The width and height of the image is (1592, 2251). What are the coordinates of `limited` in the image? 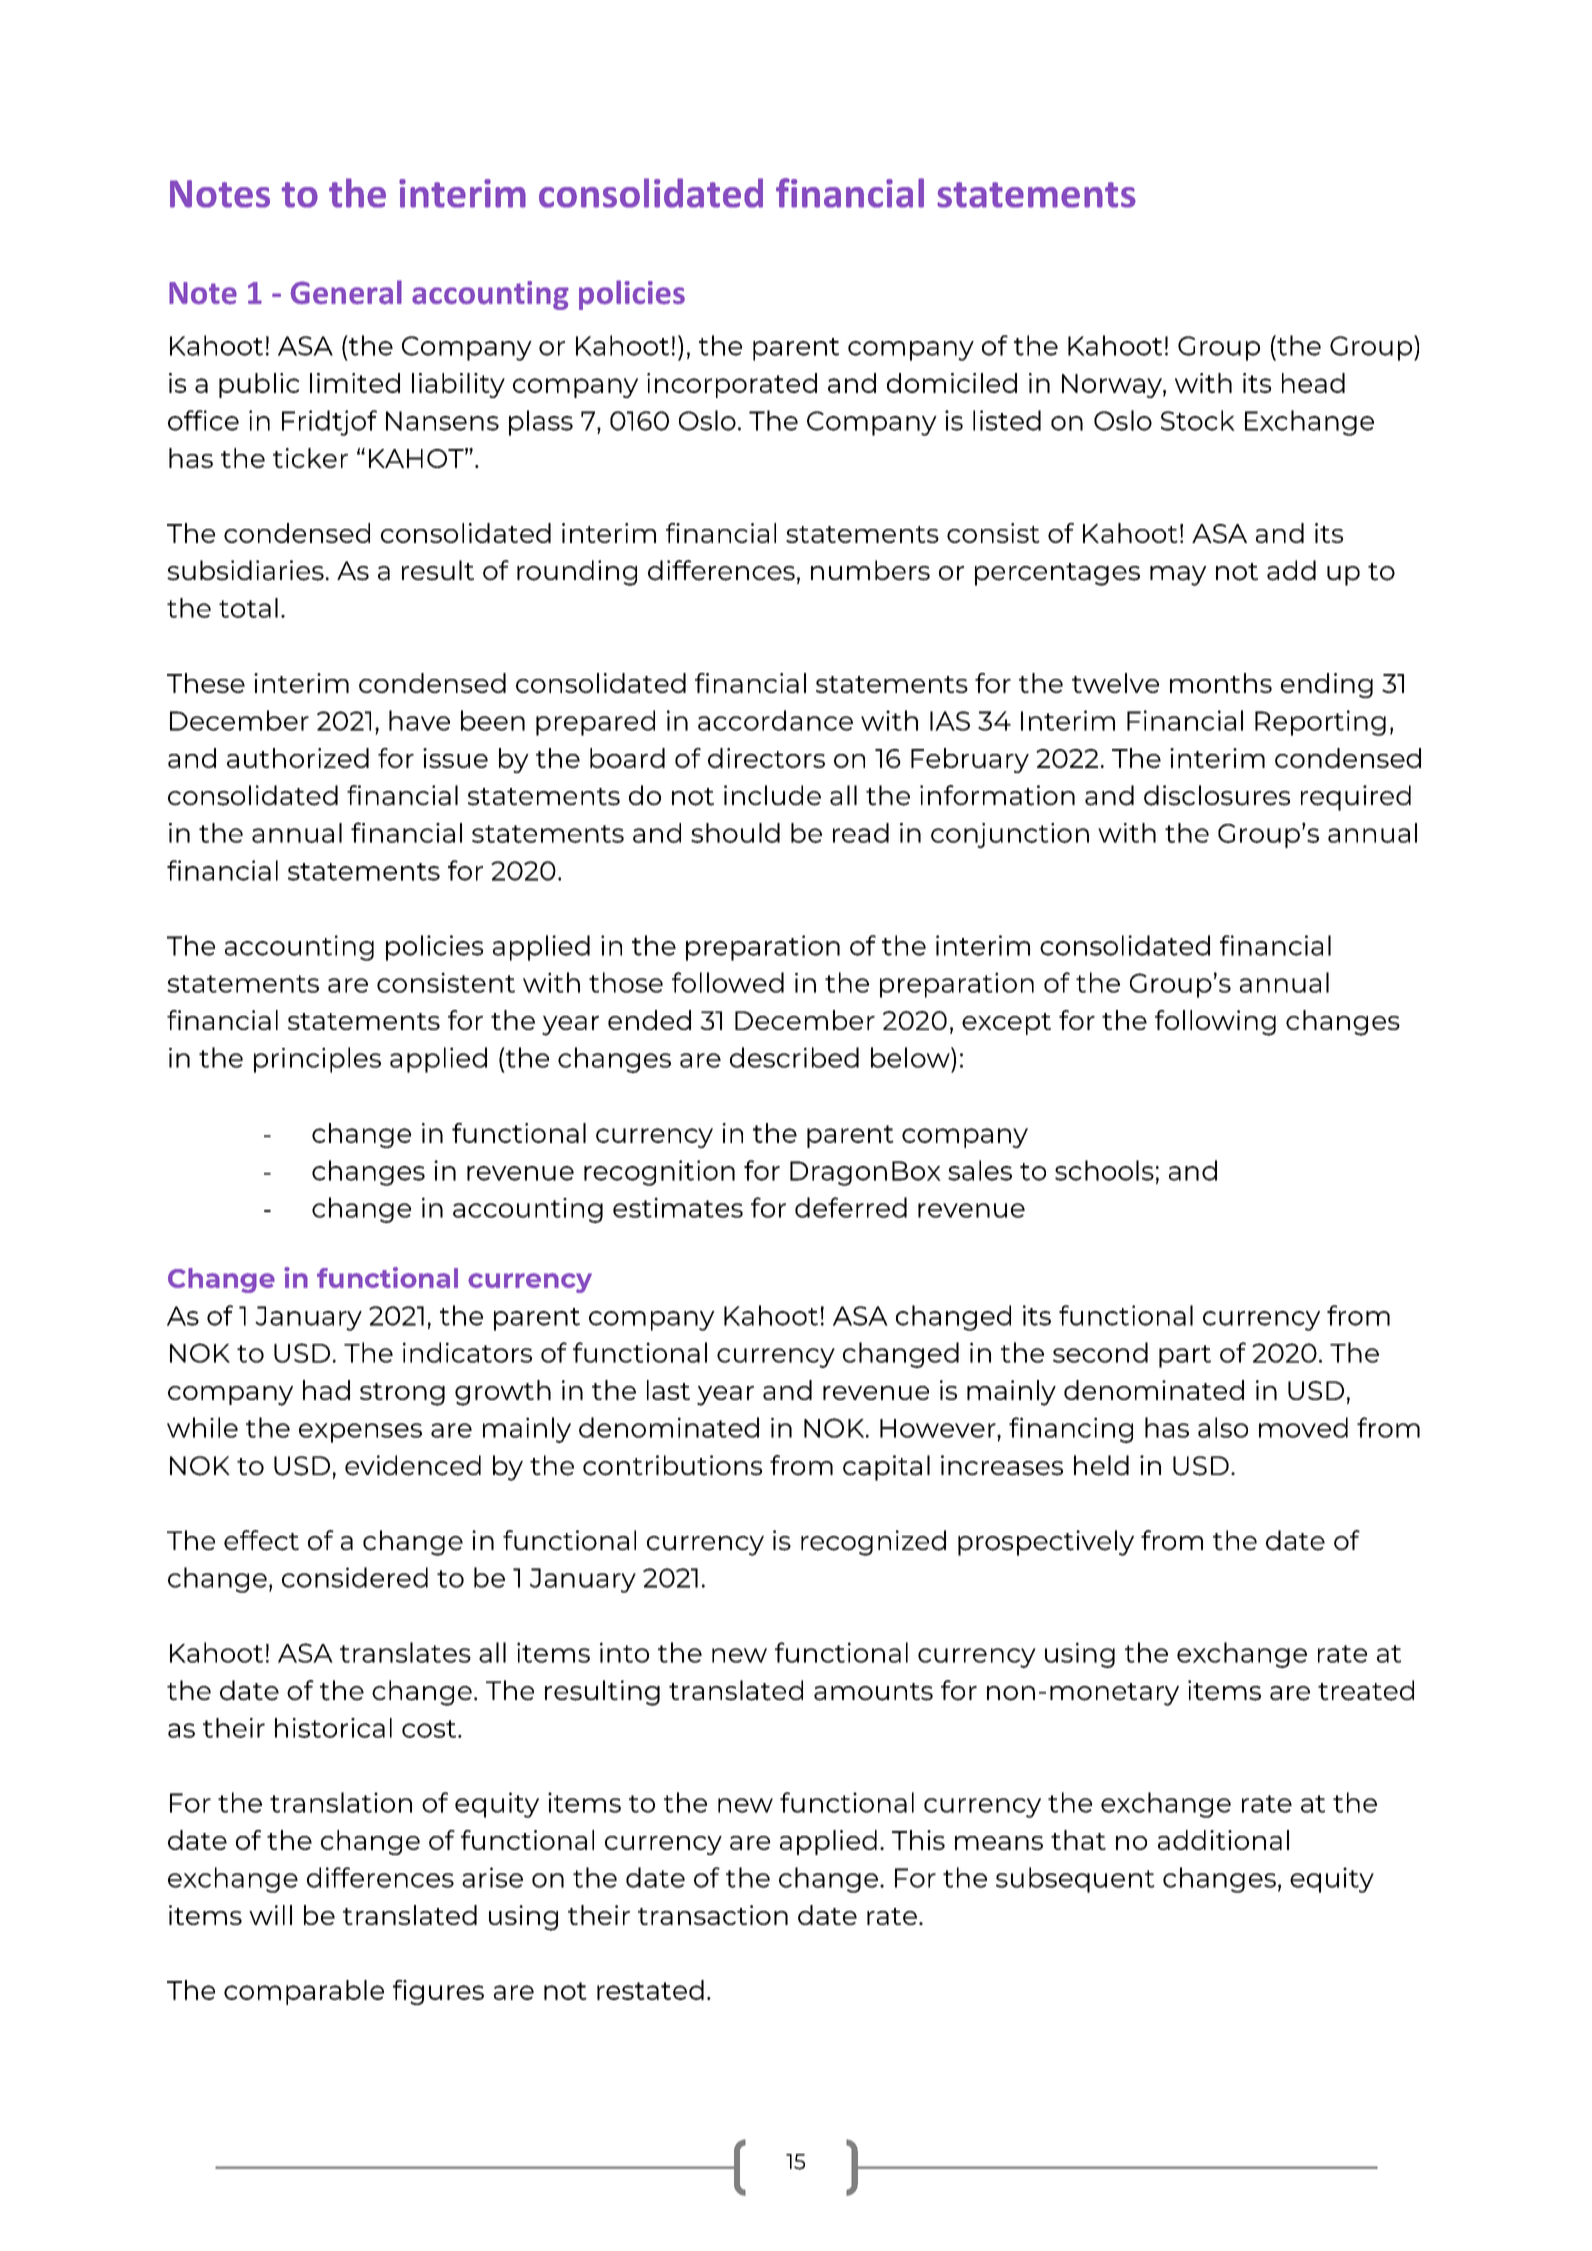 It's located at (355, 383).
